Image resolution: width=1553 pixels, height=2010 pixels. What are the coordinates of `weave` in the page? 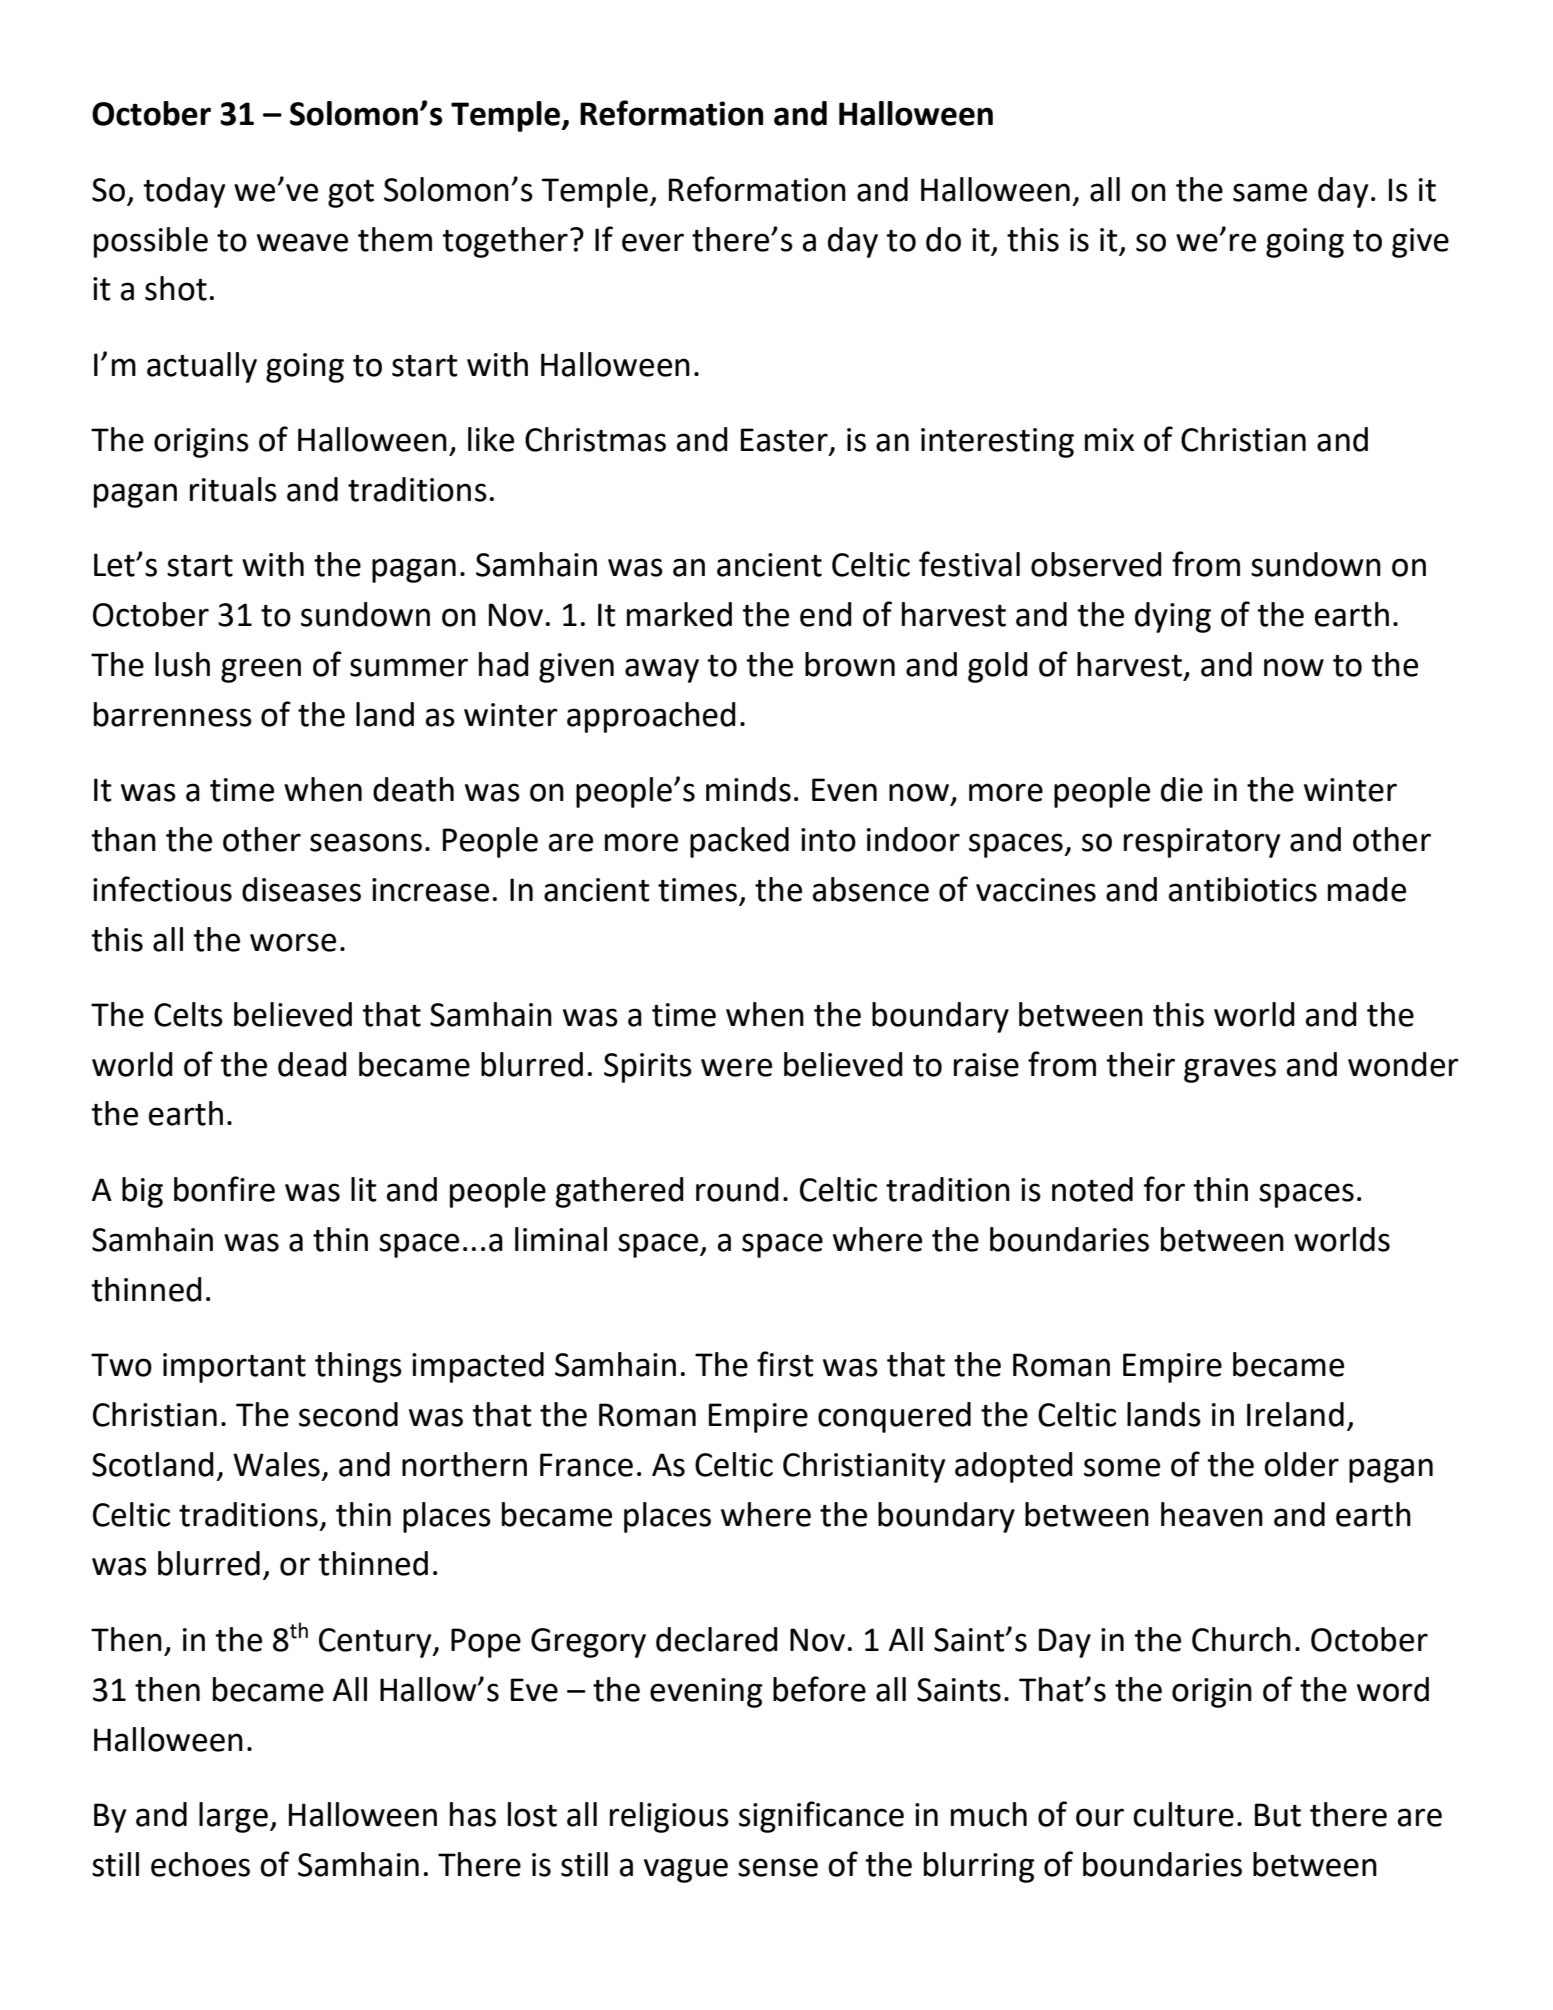 It's located at (302, 242).
